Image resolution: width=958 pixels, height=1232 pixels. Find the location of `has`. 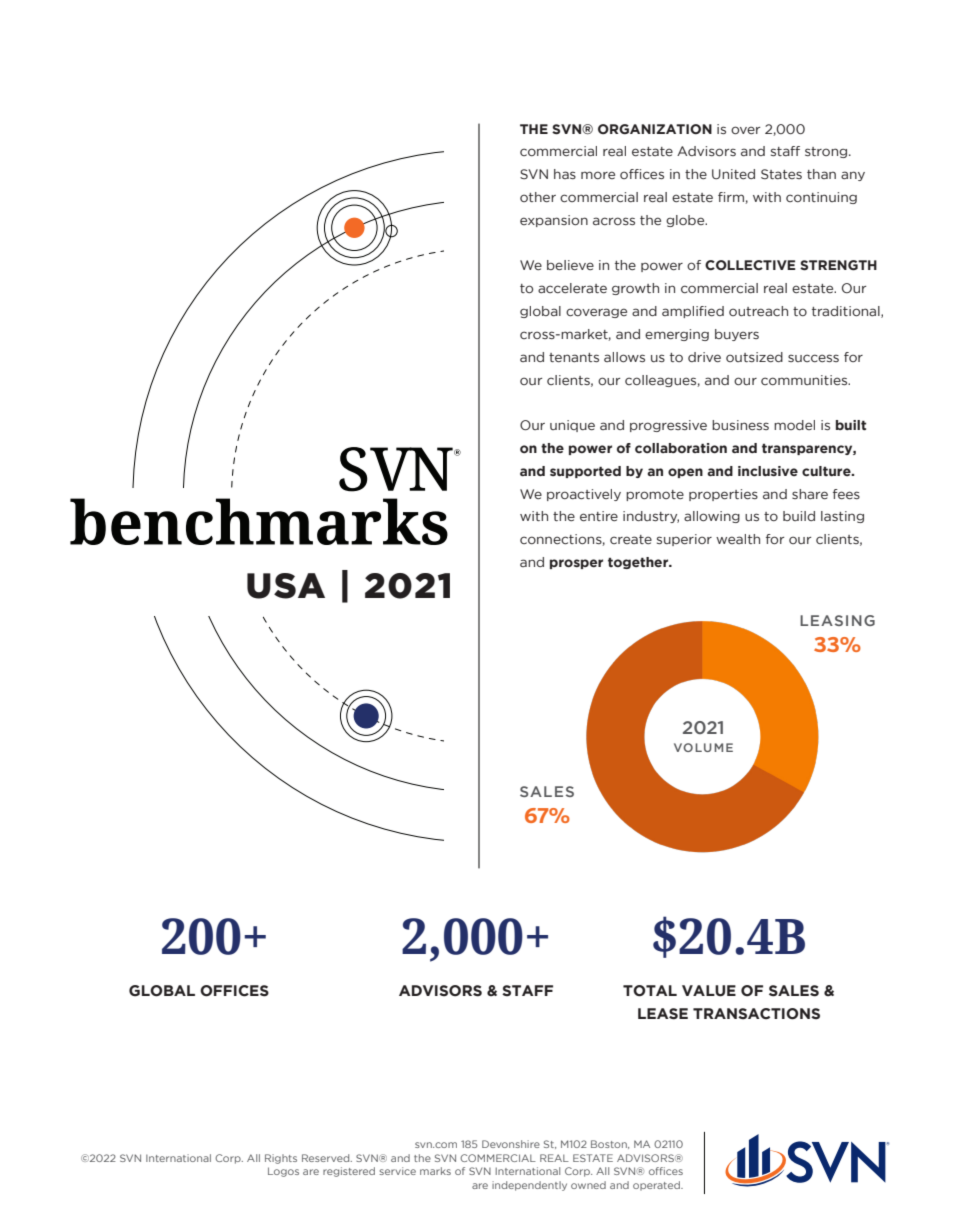

has is located at coordinates (565, 174).
